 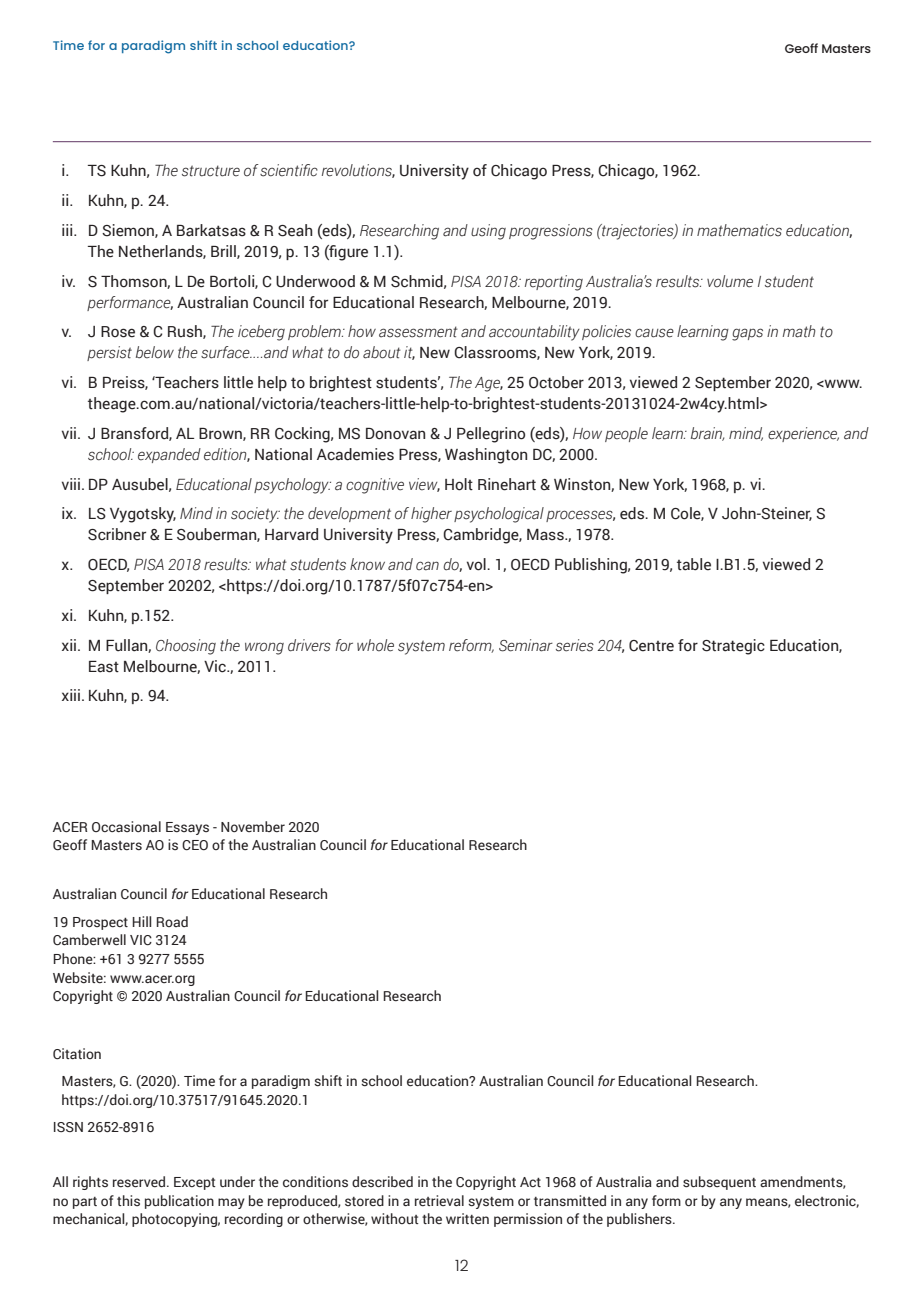 What do you see at coordinates (104, 667) in the screenshot?
I see `East` at bounding box center [104, 667].
